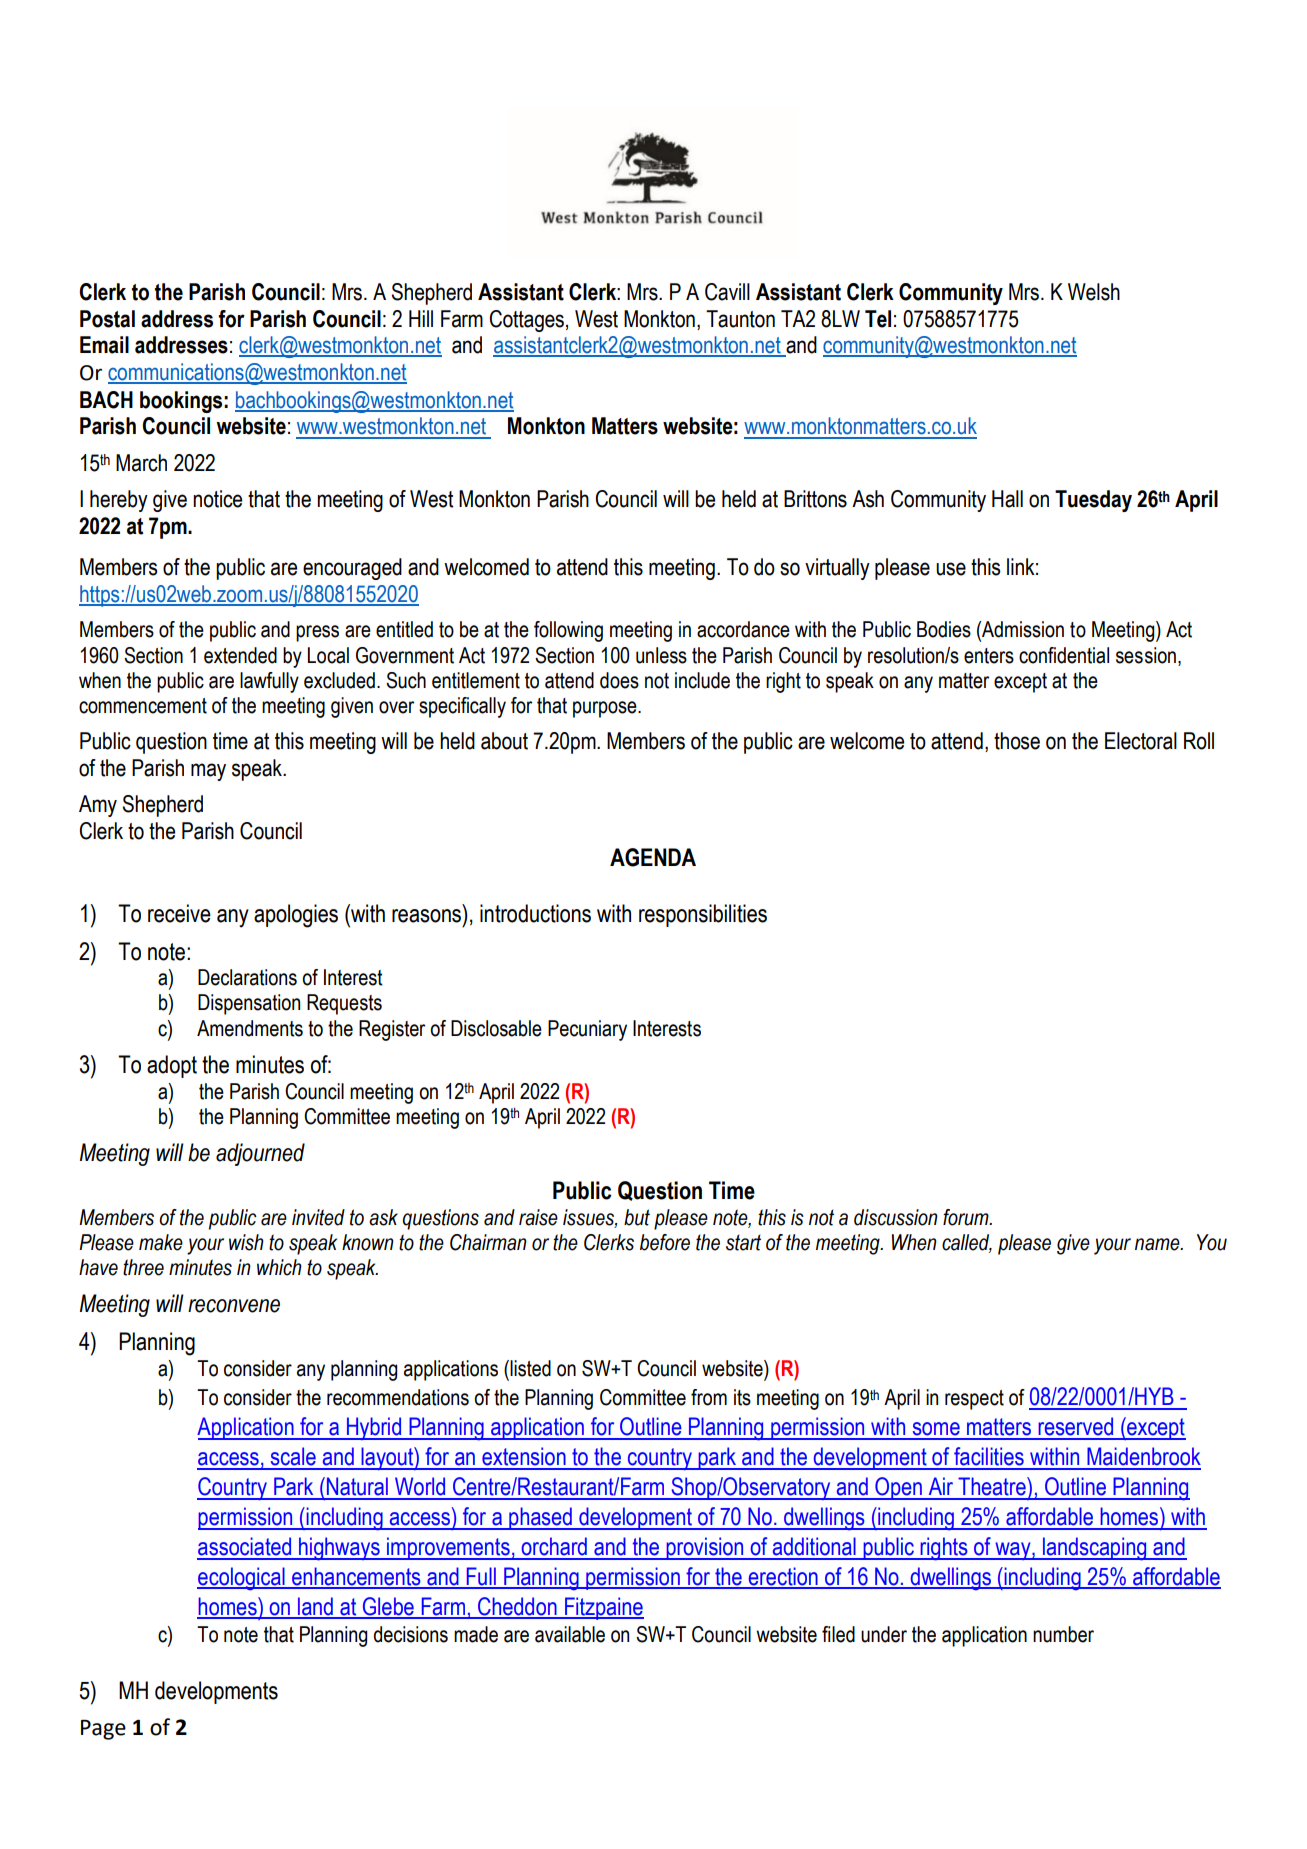  I want to click on available, so click(570, 1634).
